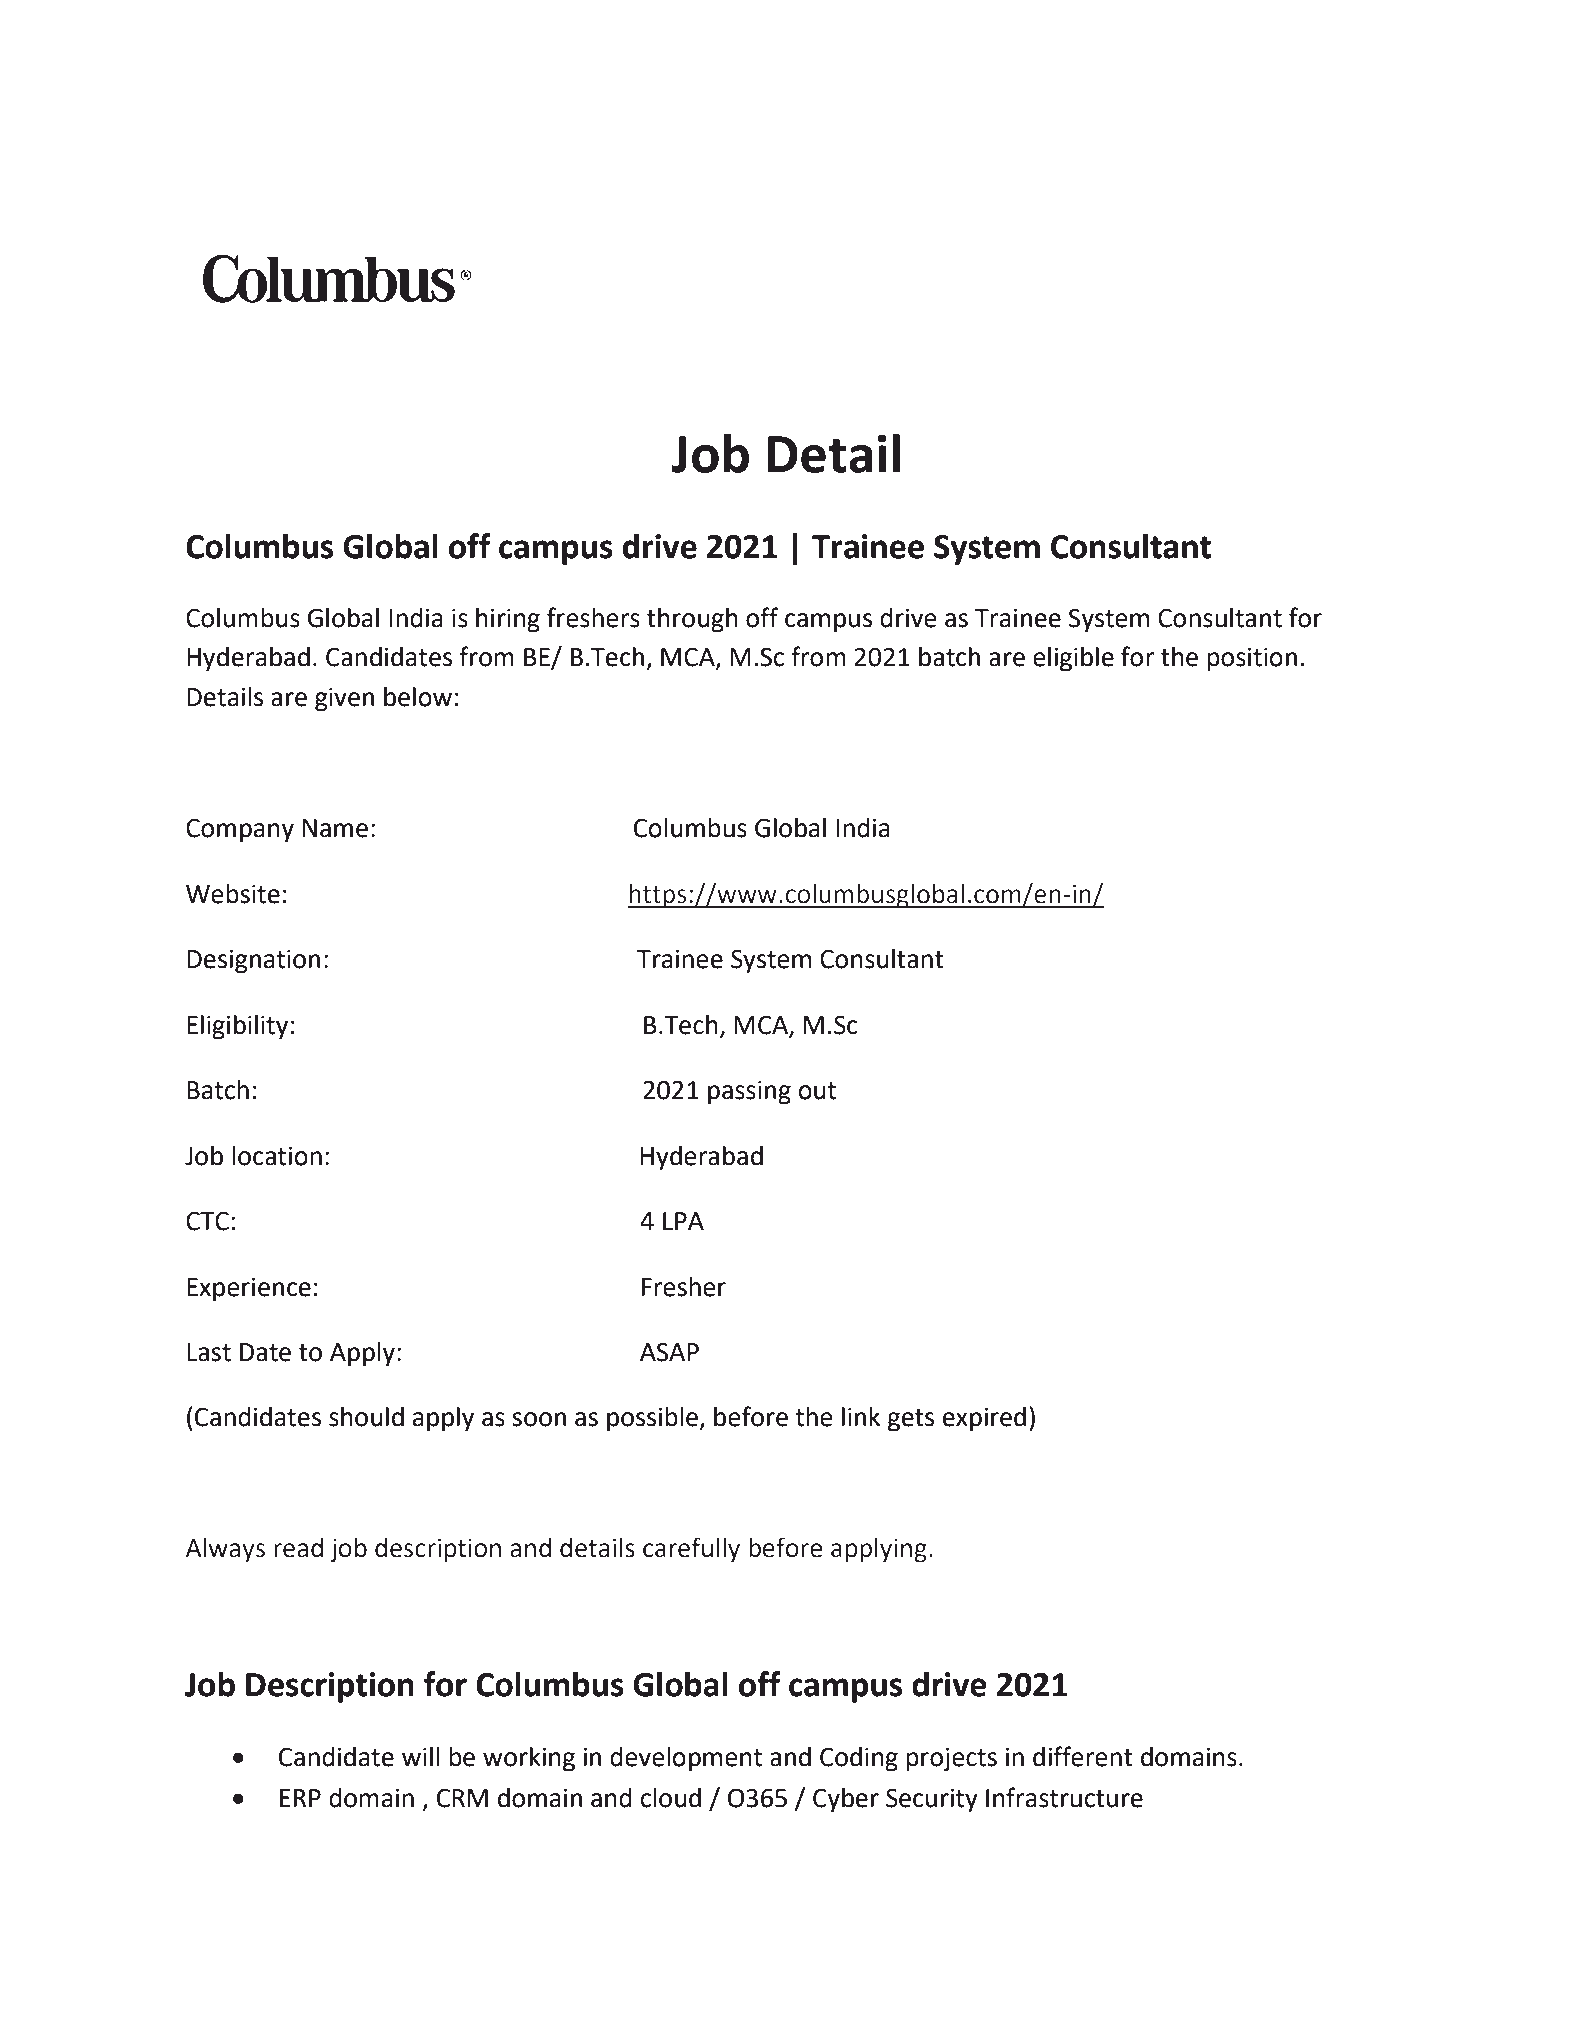 The image size is (1575, 2038). What do you see at coordinates (237, 1027) in the image?
I see `Eligibility` at bounding box center [237, 1027].
